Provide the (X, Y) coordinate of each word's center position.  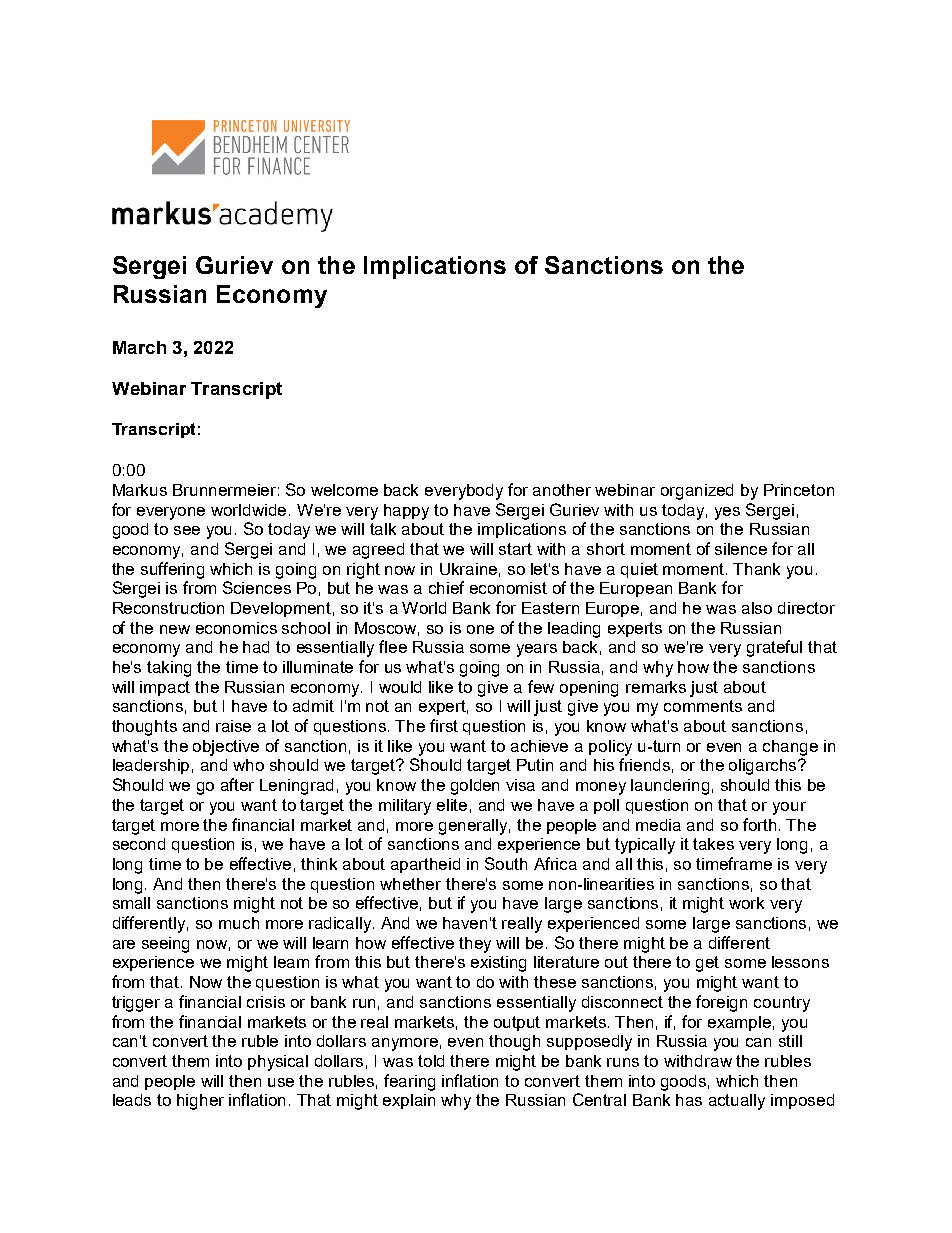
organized (697, 492)
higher (200, 1102)
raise (233, 726)
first (444, 725)
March (139, 347)
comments (703, 706)
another (562, 490)
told (431, 1061)
